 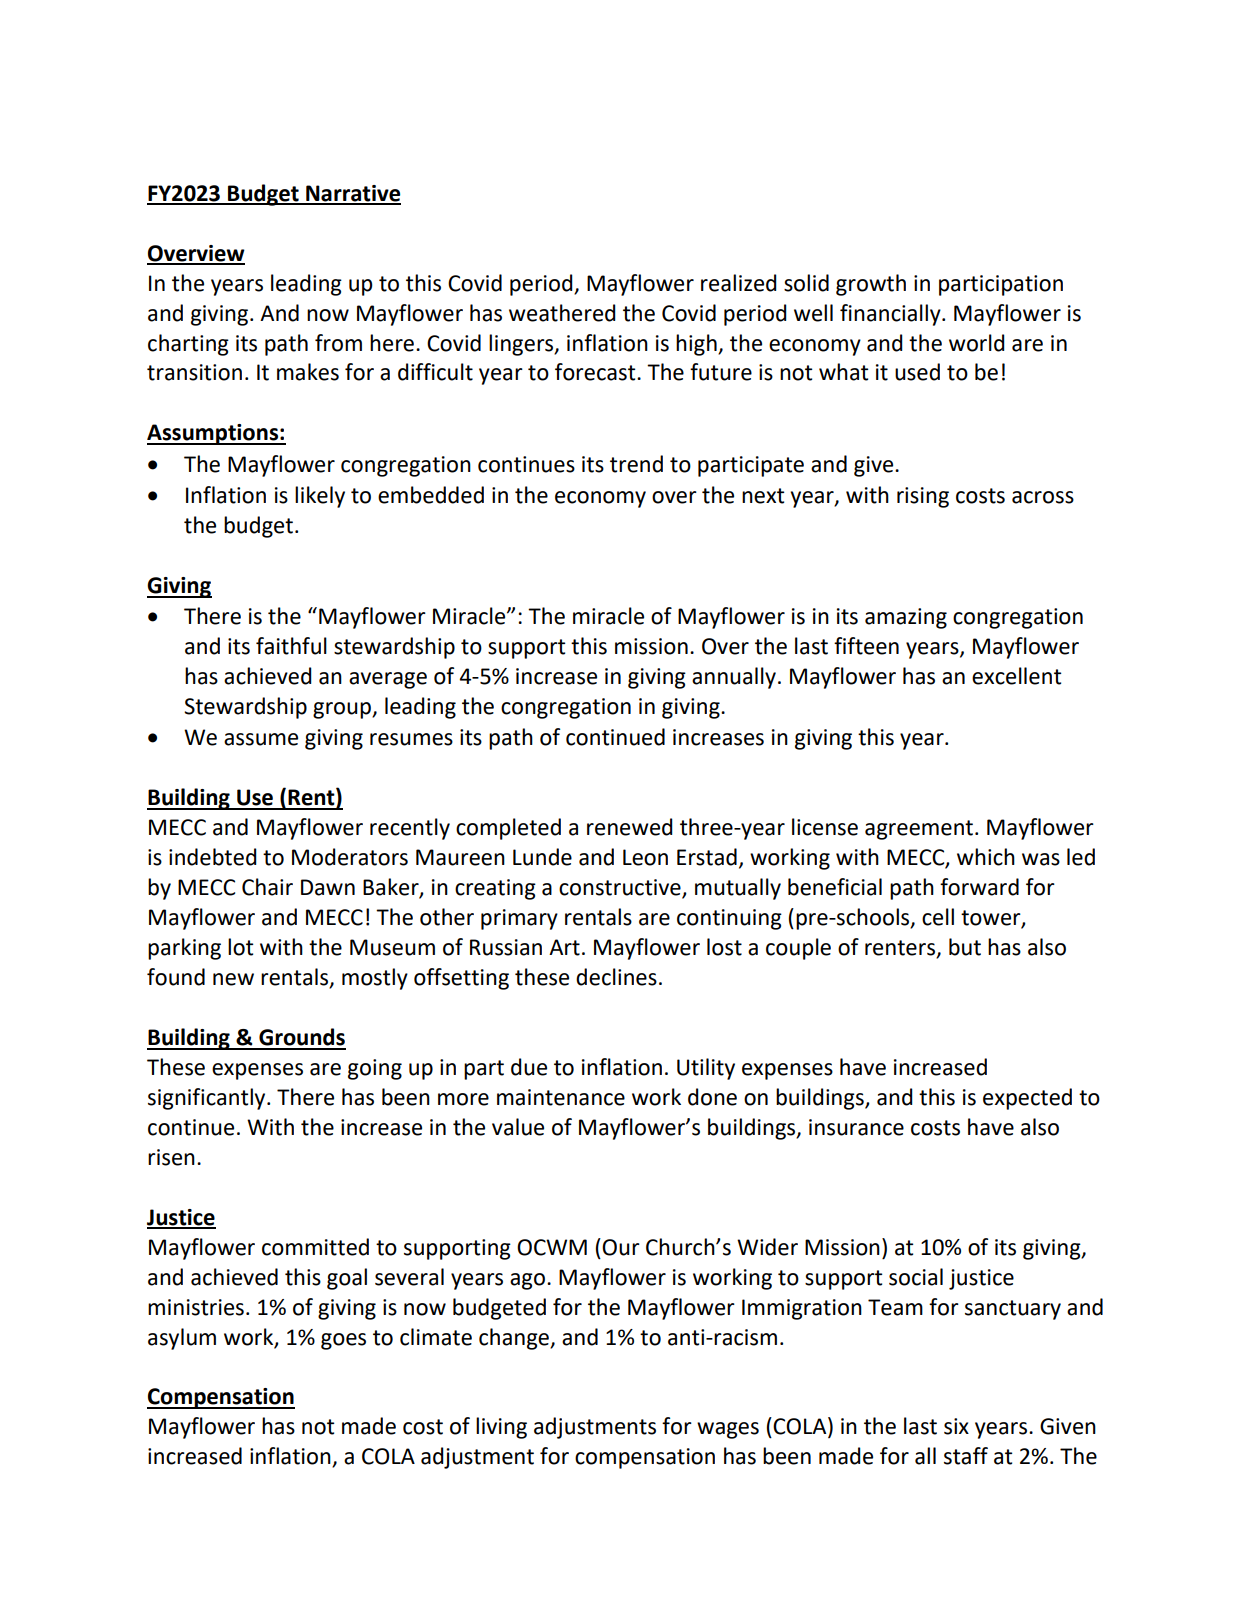 I want to click on annually, so click(x=734, y=678).
